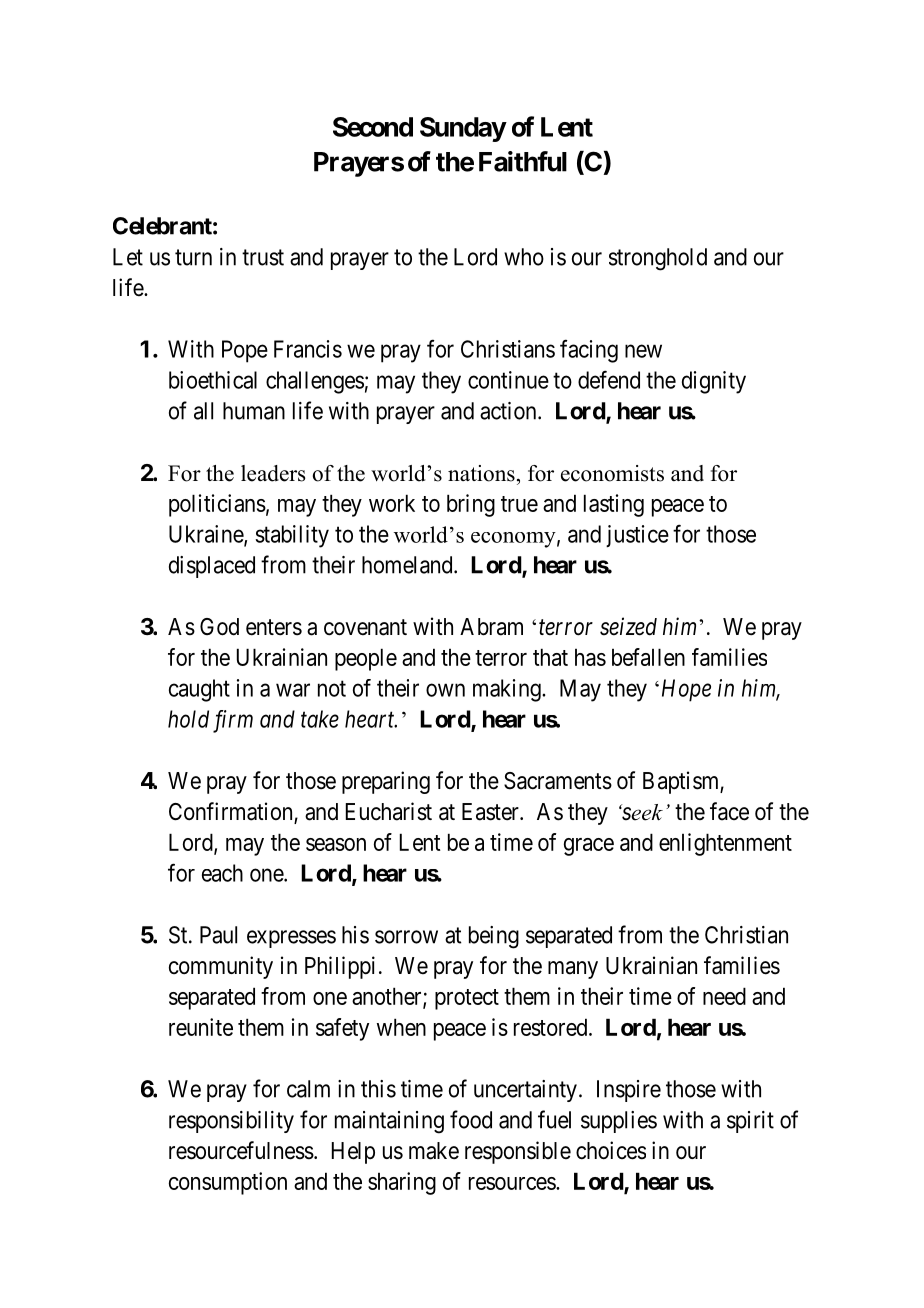  Describe the element at coordinates (222, 873) in the screenshot. I see `each` at that location.
